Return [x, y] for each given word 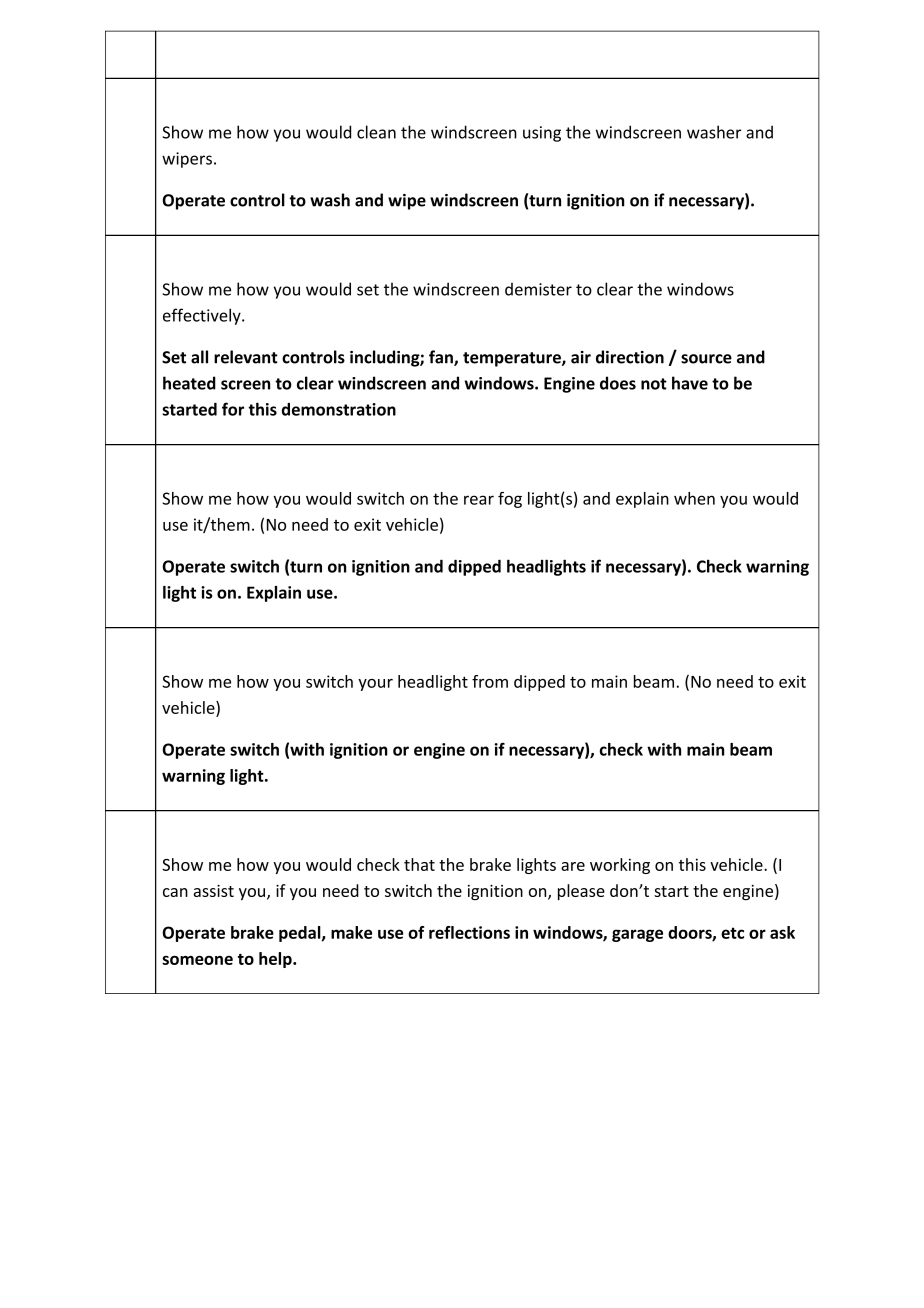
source [706, 359]
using [542, 134]
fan [442, 358]
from [490, 681]
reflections [469, 932]
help [276, 960]
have [690, 383]
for [233, 409]
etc [732, 933]
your [375, 685]
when [694, 498]
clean [376, 132]
